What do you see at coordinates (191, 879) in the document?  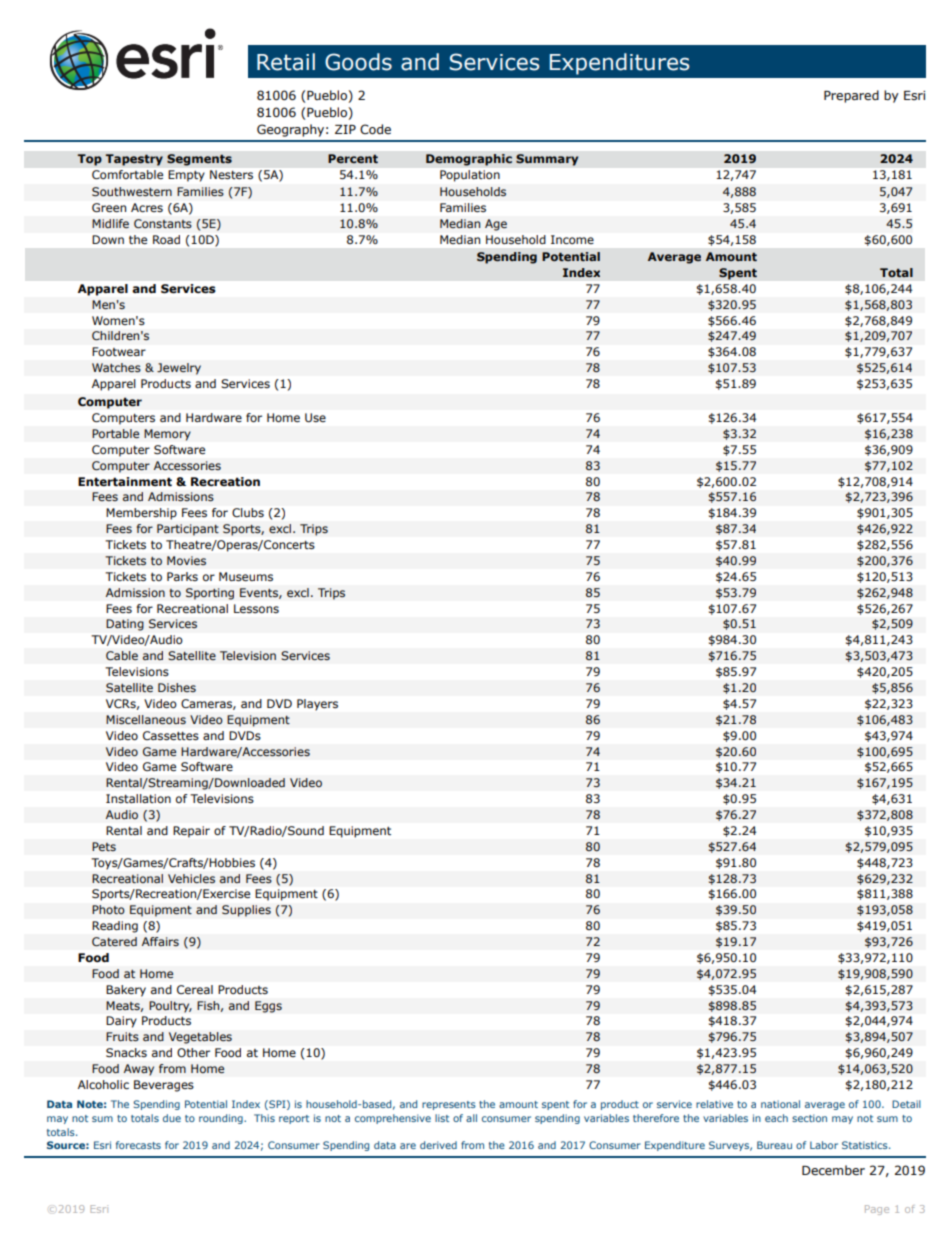 I see `Vehicles` at bounding box center [191, 879].
